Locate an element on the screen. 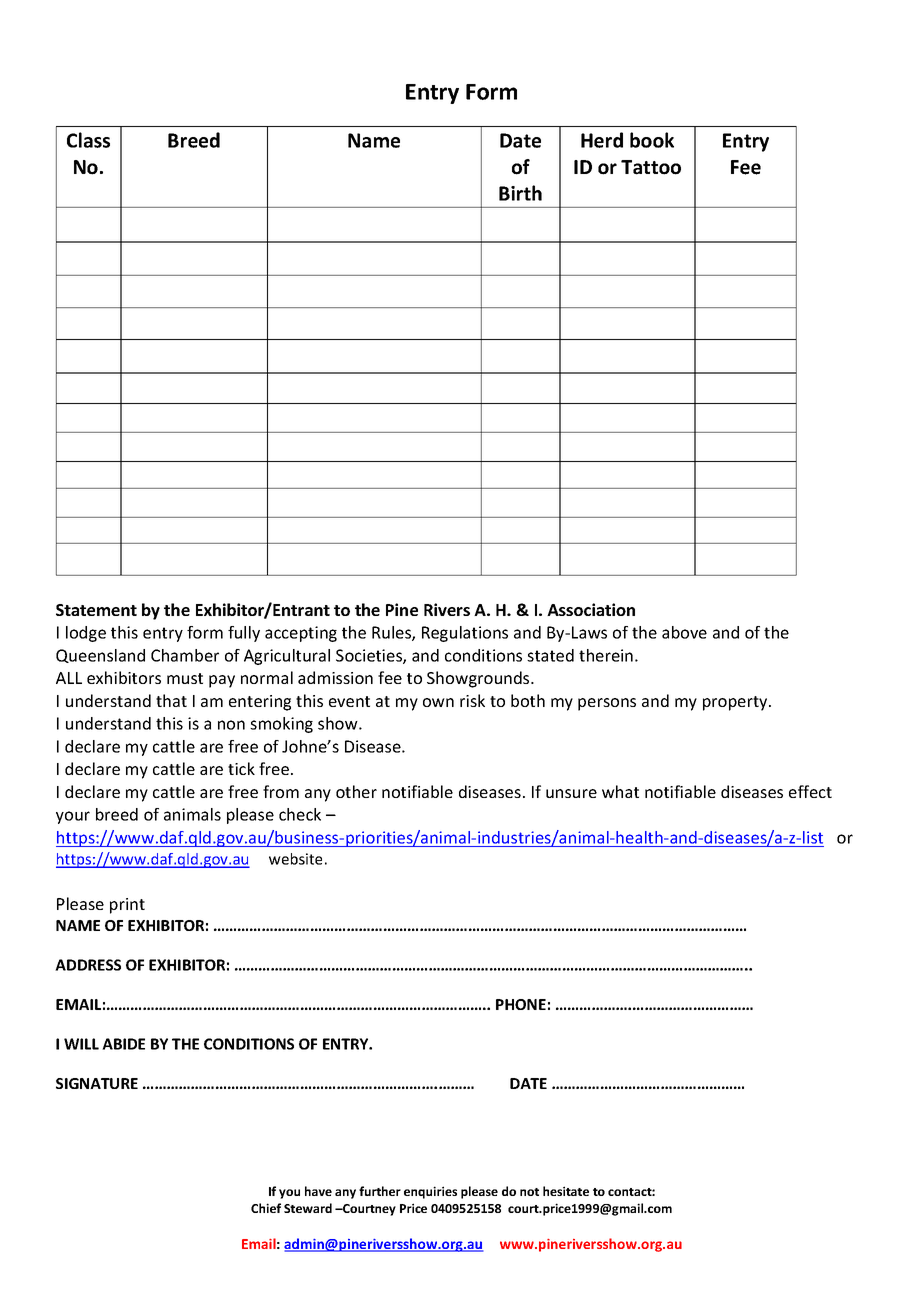  Tattoo is located at coordinates (651, 167).
